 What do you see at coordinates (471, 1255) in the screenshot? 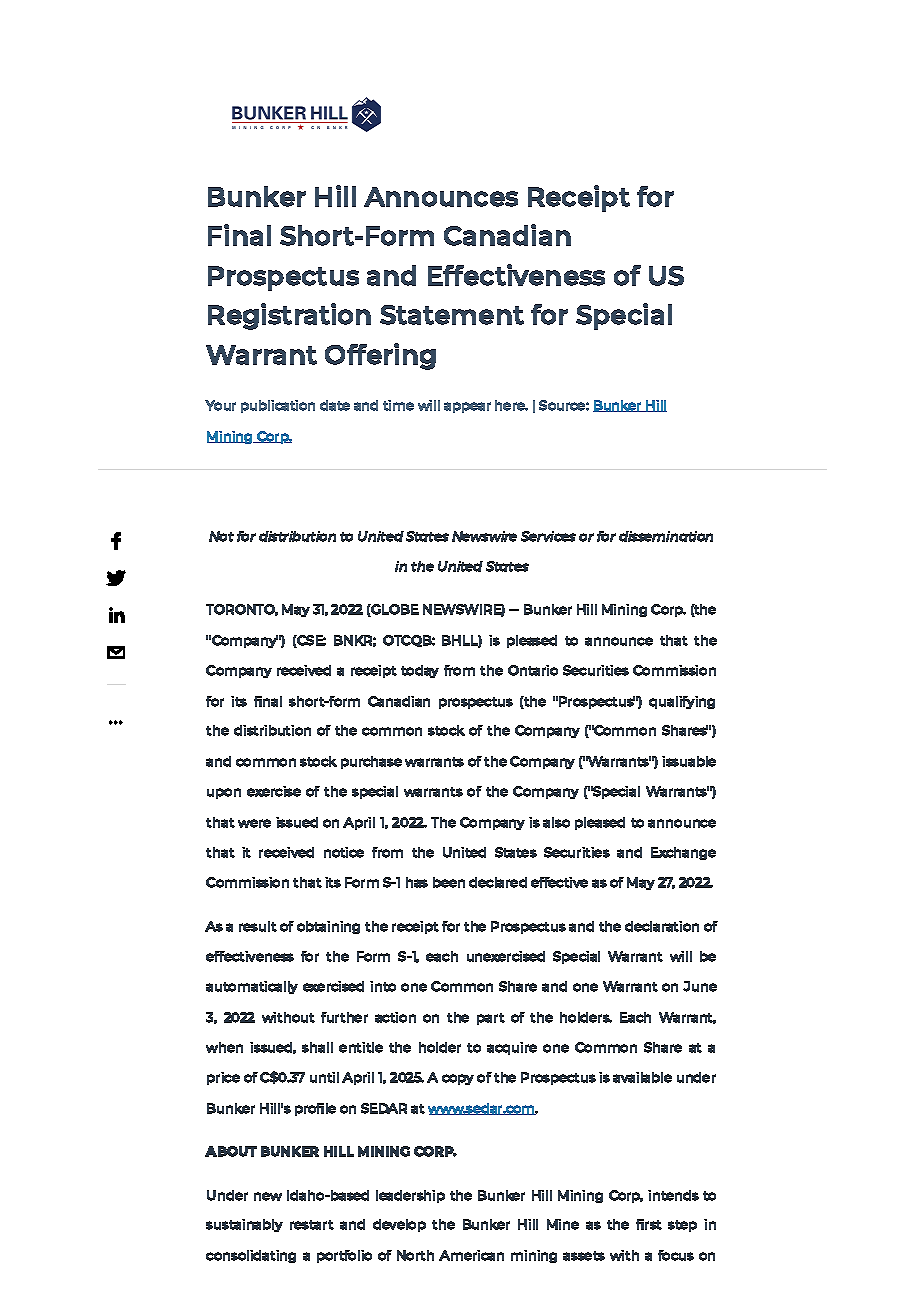
I see `American` at bounding box center [471, 1255].
